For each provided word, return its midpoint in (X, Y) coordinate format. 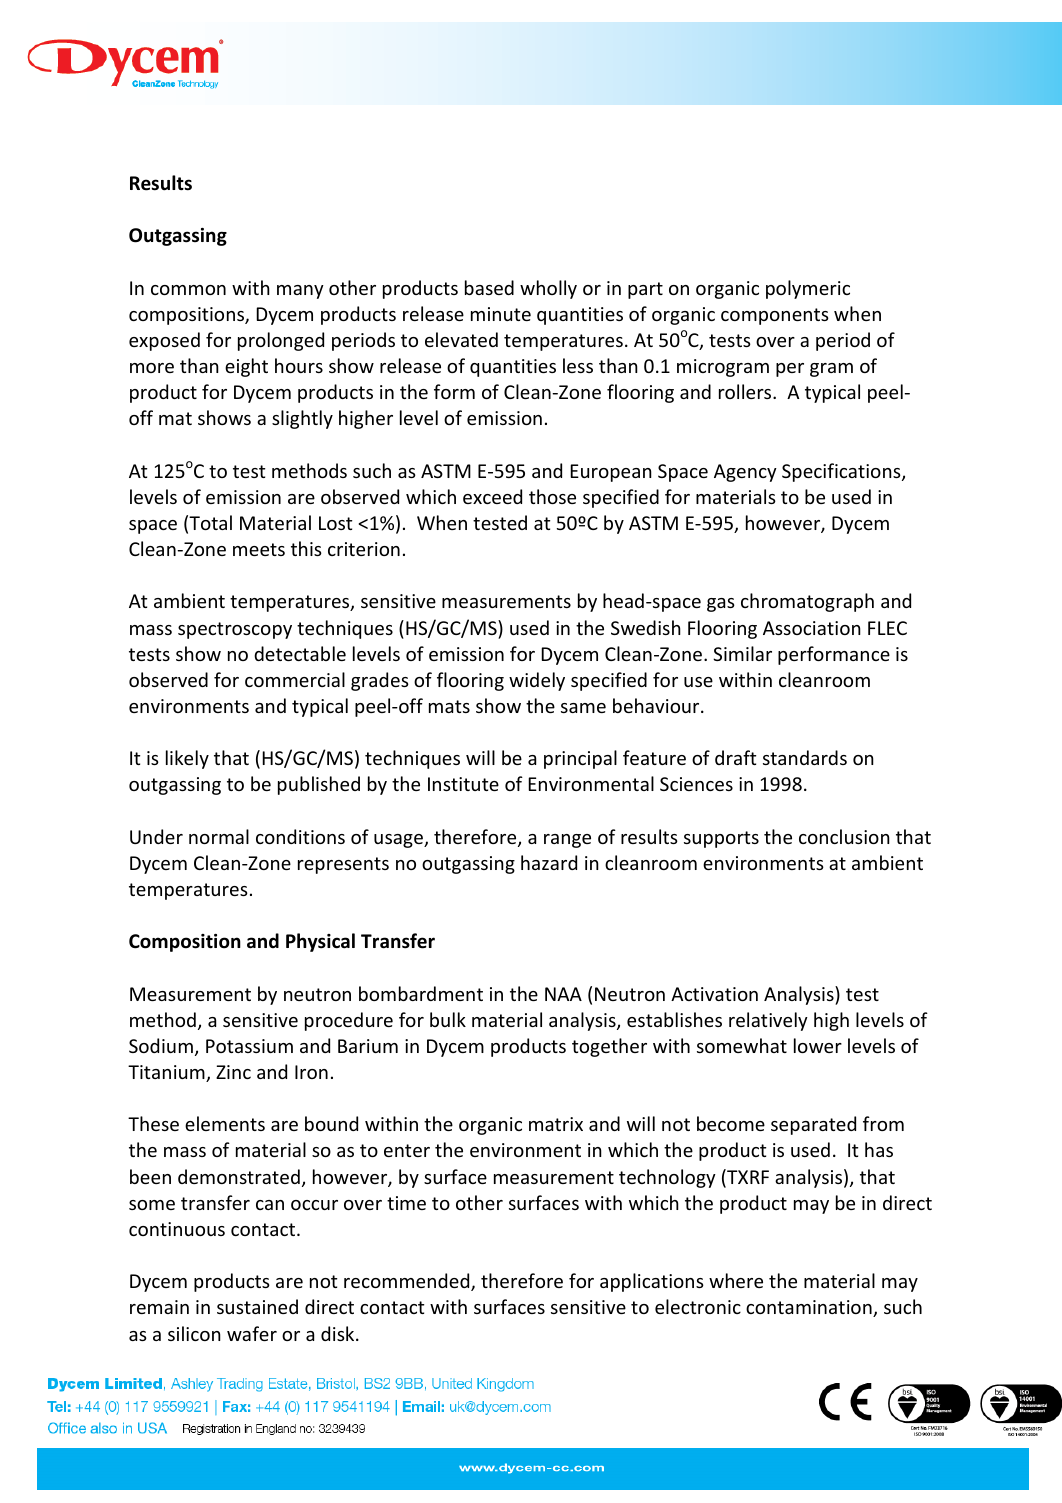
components (775, 316)
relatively (768, 1021)
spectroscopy (235, 630)
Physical (320, 942)
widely (537, 681)
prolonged (281, 341)
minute (501, 314)
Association (812, 628)
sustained (257, 1306)
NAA (563, 994)
